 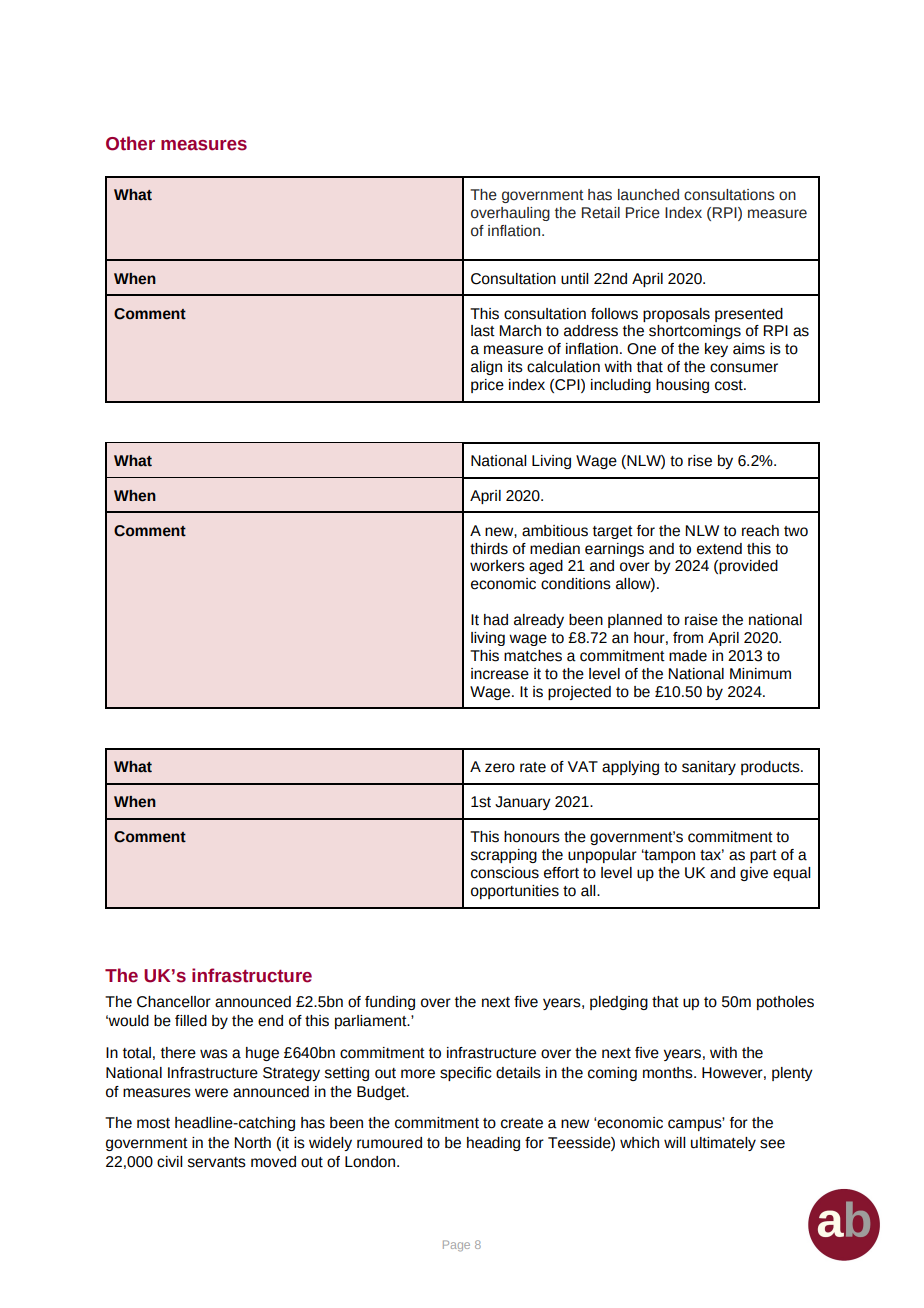 What do you see at coordinates (601, 213) in the document?
I see `Retail` at bounding box center [601, 213].
